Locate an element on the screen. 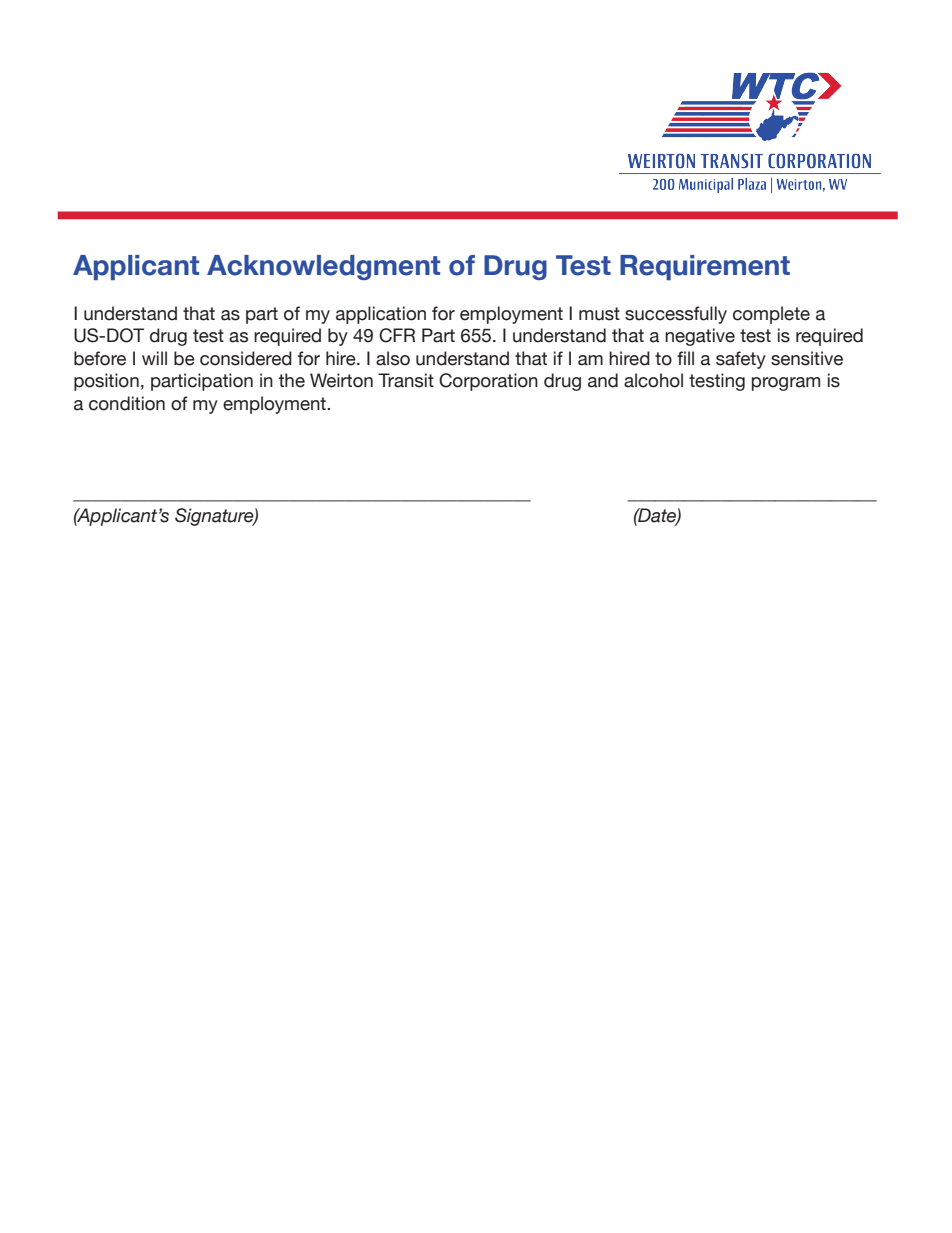  will is located at coordinates (154, 358).
